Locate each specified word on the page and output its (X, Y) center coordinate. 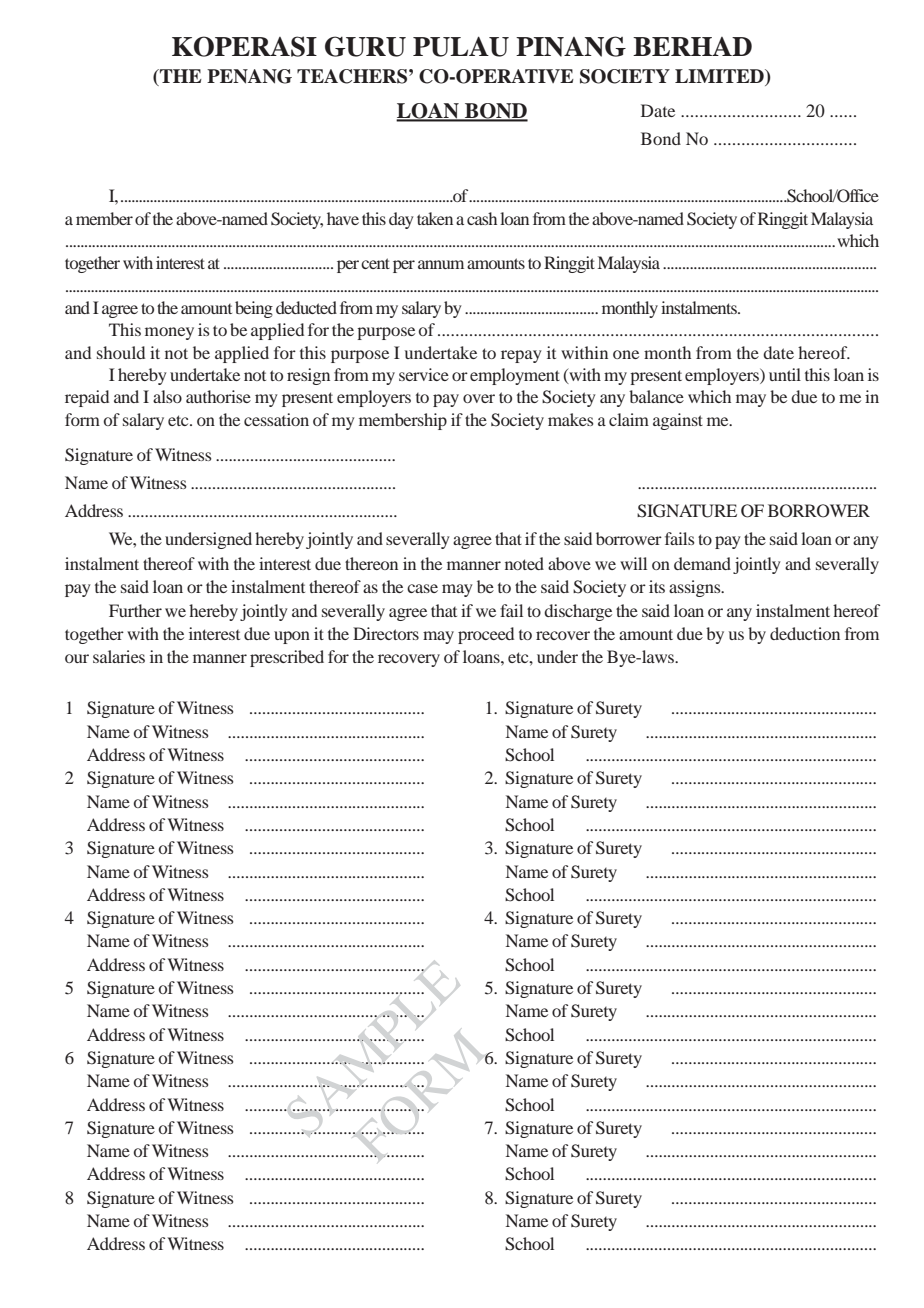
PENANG (249, 76)
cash (482, 218)
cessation (276, 419)
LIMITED (720, 77)
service (424, 374)
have (343, 218)
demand (702, 563)
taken (435, 218)
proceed (486, 635)
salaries (119, 656)
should (121, 352)
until (785, 374)
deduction (805, 633)
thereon (371, 563)
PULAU (461, 46)
